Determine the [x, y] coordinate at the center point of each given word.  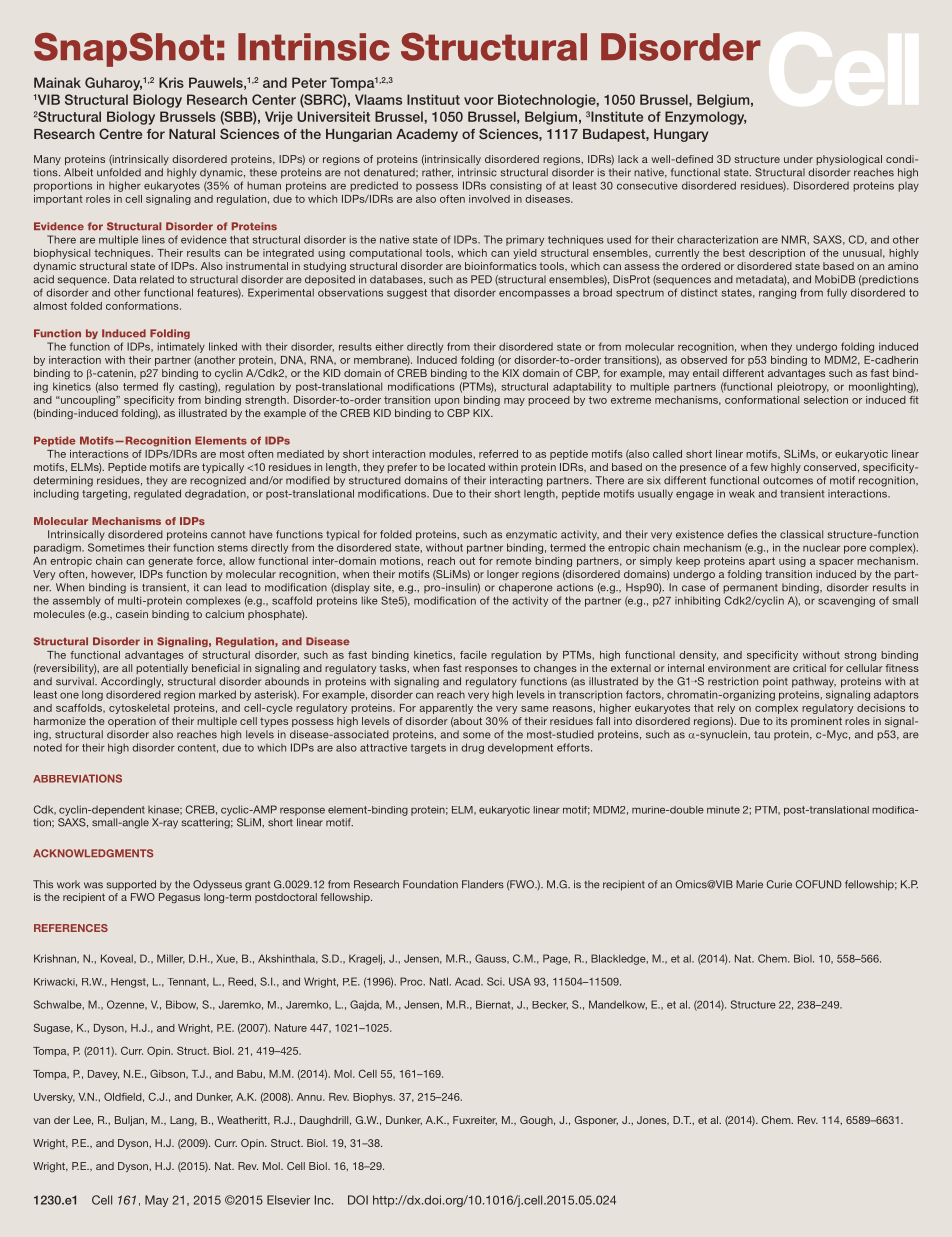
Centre [120, 133]
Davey [103, 1075]
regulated [157, 494]
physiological [849, 160]
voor [479, 101]
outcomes [788, 481]
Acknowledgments [93, 853]
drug [472, 748]
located [466, 467]
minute [723, 810]
